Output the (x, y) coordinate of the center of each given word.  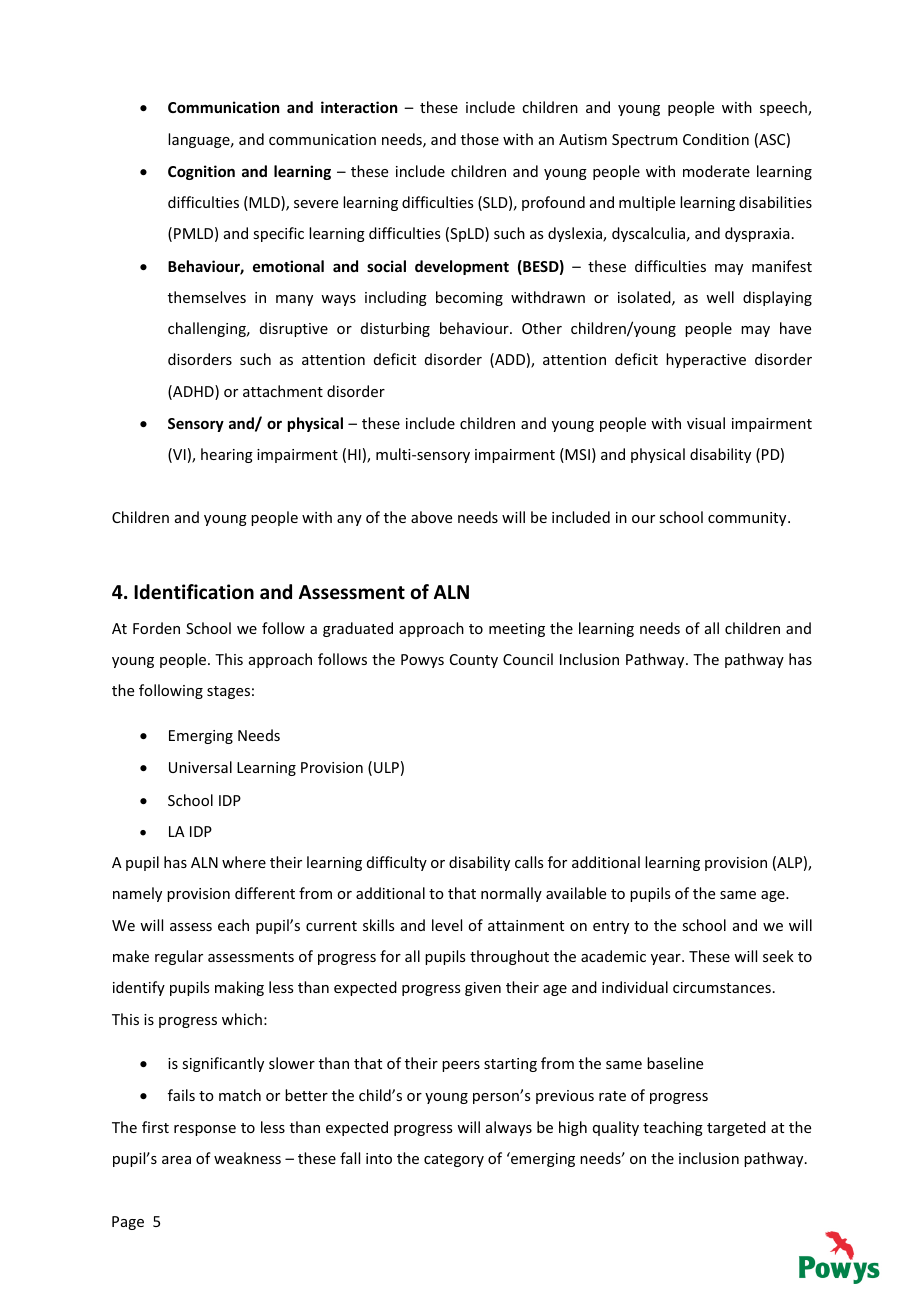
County (474, 661)
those (480, 139)
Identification (194, 592)
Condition (716, 139)
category (454, 1160)
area (176, 1160)
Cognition (201, 172)
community (748, 519)
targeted (736, 1128)
